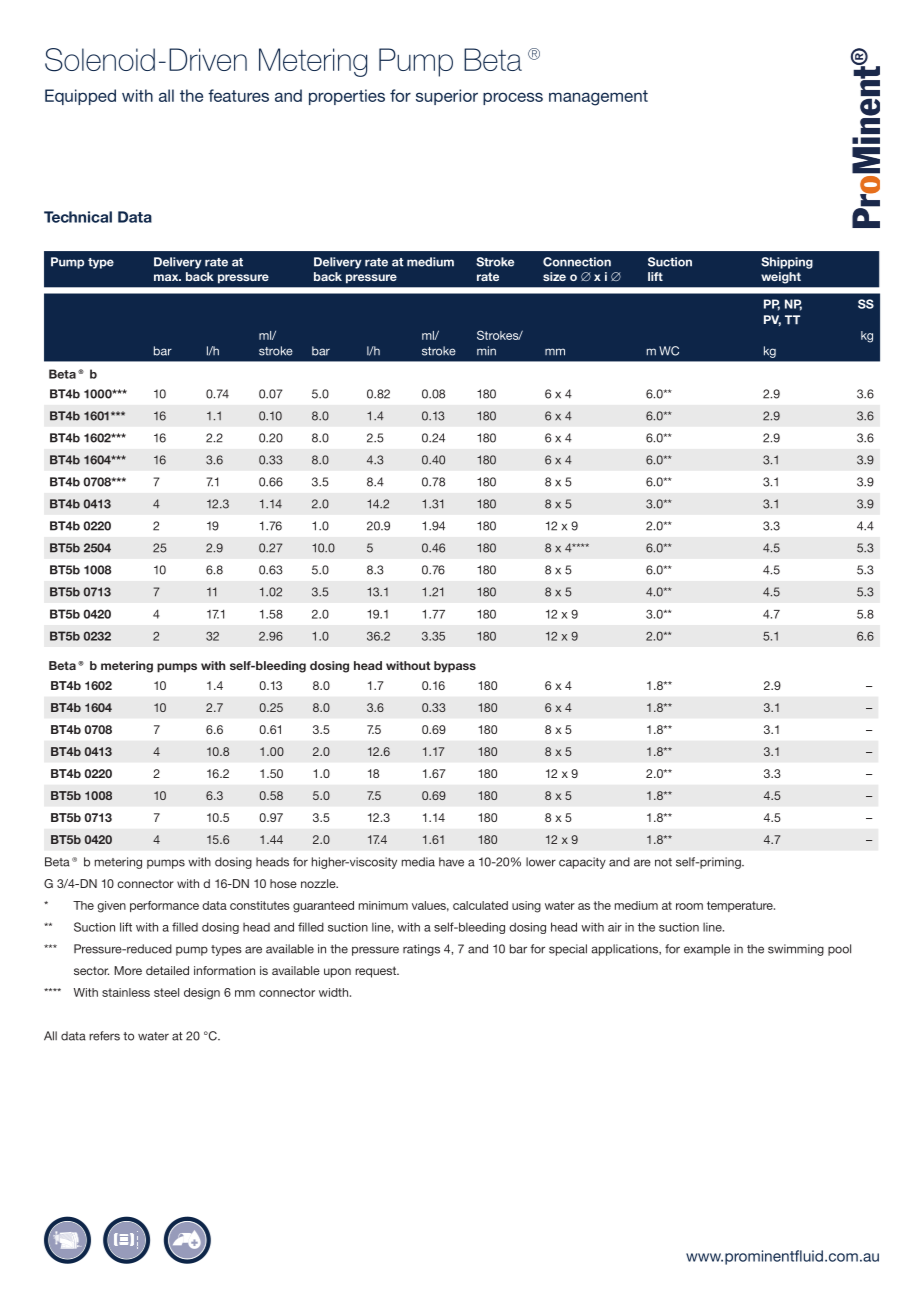 The height and width of the screenshot is (1308, 924). What do you see at coordinates (166, 992) in the screenshot?
I see `steel` at bounding box center [166, 992].
